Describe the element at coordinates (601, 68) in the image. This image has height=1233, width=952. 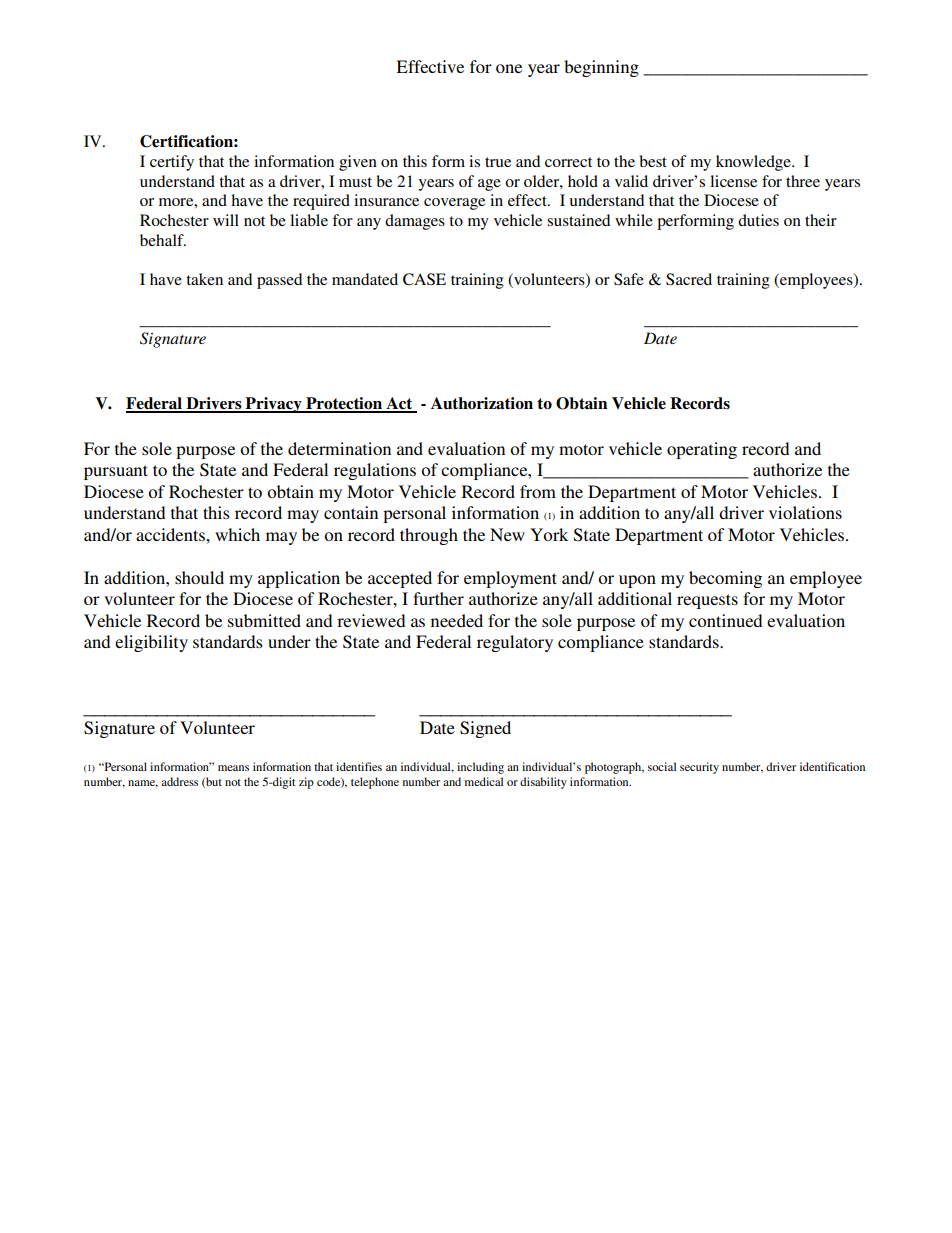
I see `beginning` at that location.
